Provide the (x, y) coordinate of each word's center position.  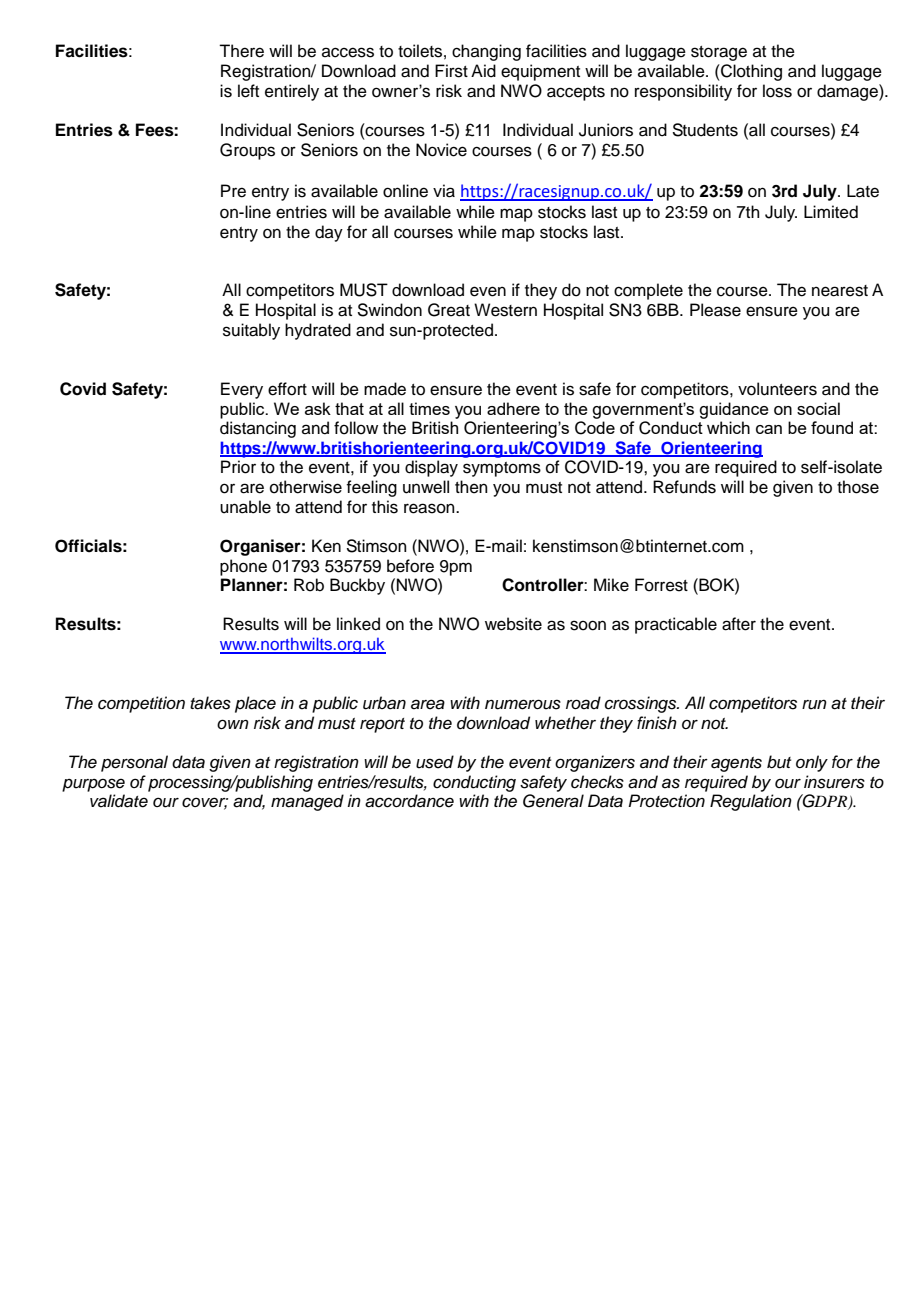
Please (715, 310)
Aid (483, 71)
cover (205, 803)
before (410, 566)
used (435, 762)
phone (243, 567)
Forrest (661, 585)
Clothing (750, 72)
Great (449, 310)
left (248, 91)
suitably (251, 331)
